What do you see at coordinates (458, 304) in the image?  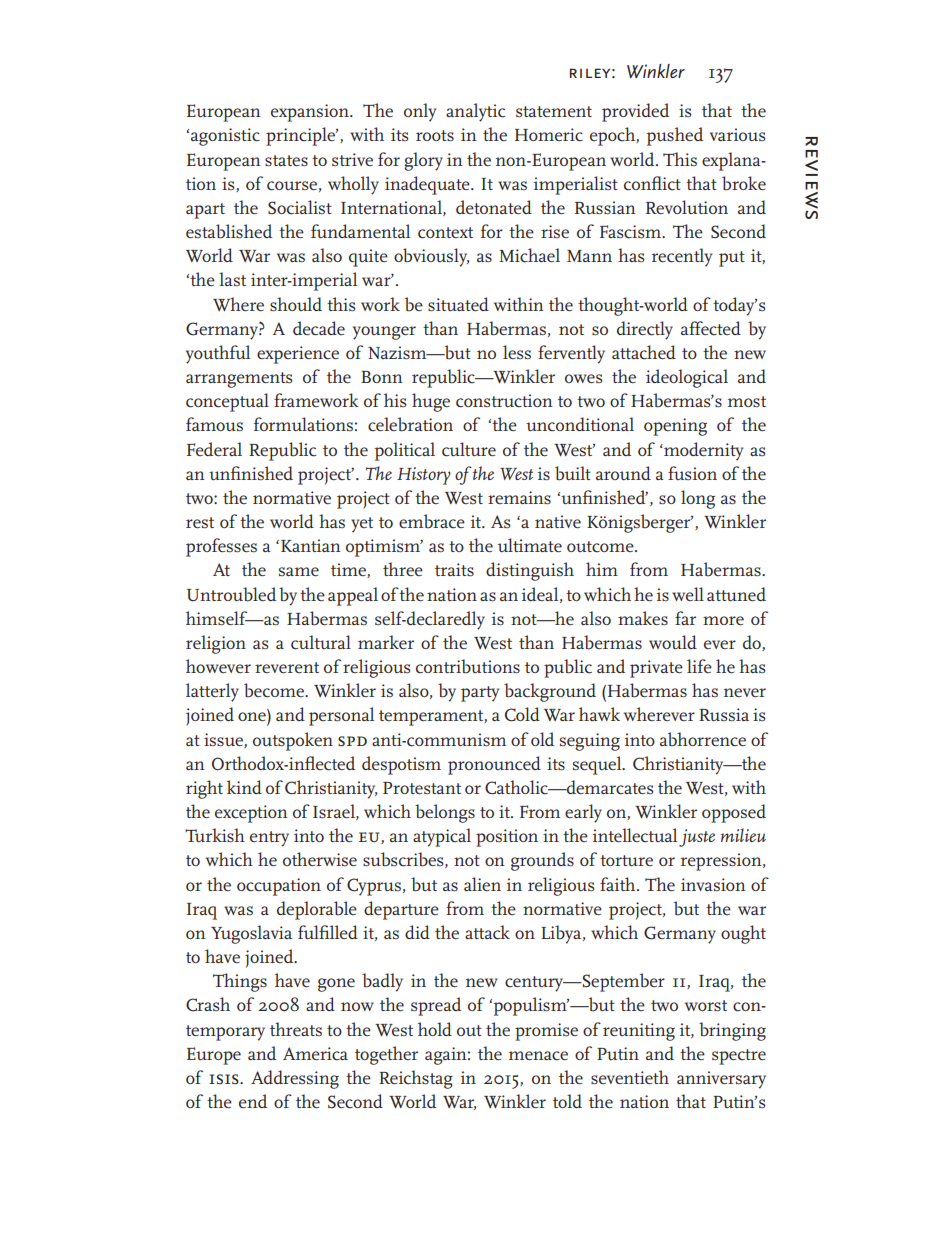 I see `situated` at bounding box center [458, 304].
